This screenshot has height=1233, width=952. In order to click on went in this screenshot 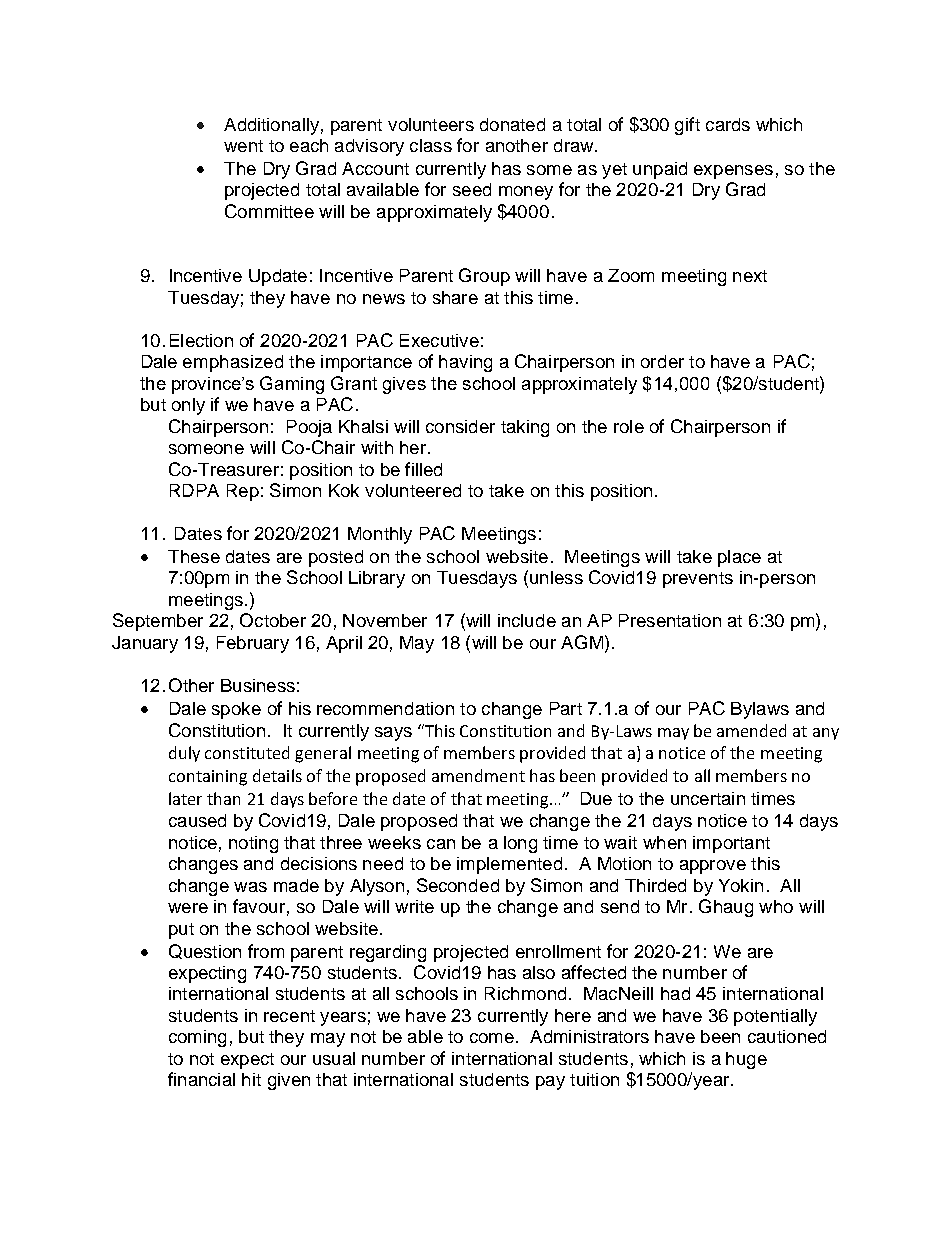, I will do `click(243, 146)`.
